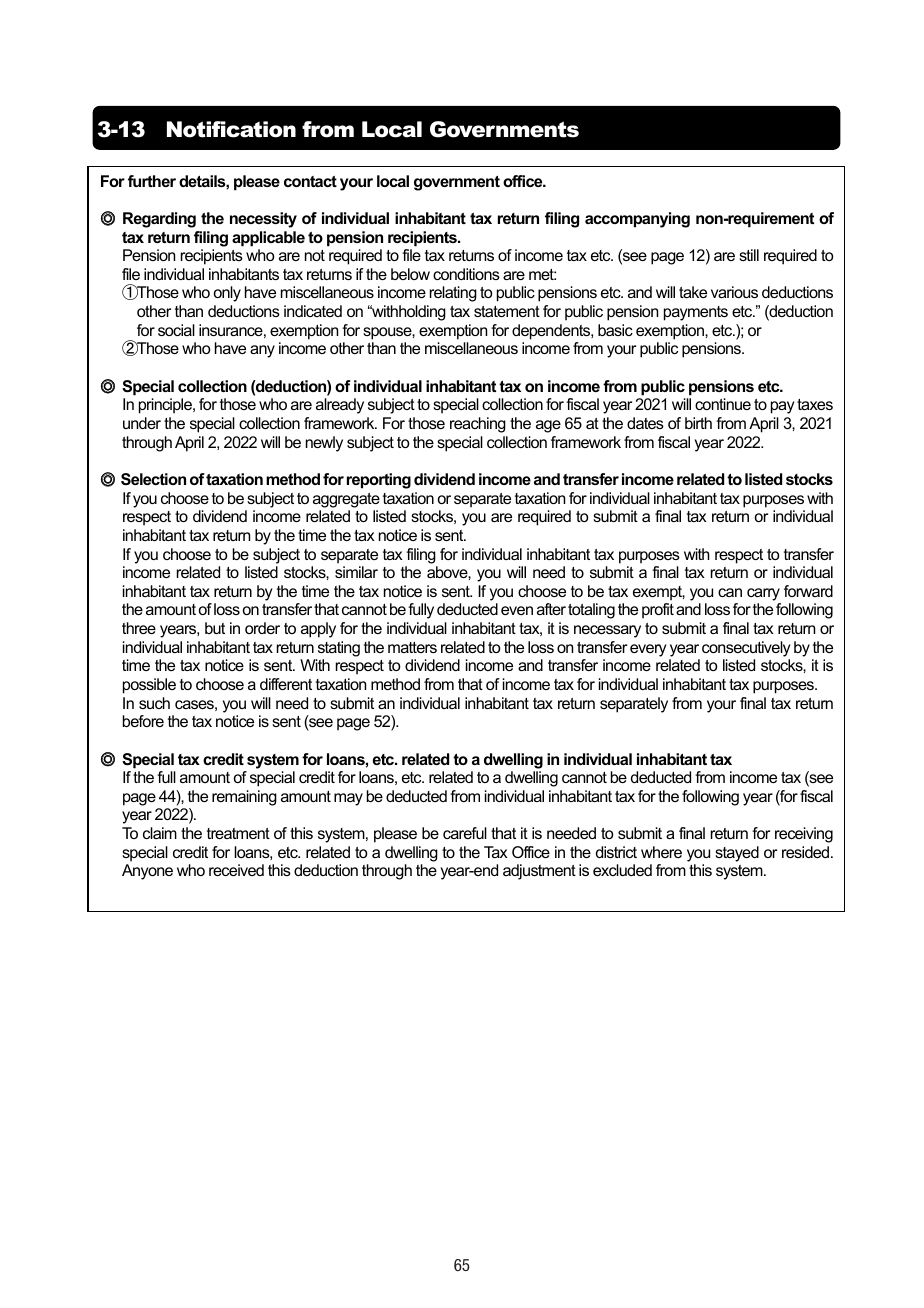  I want to click on birth, so click(698, 423).
